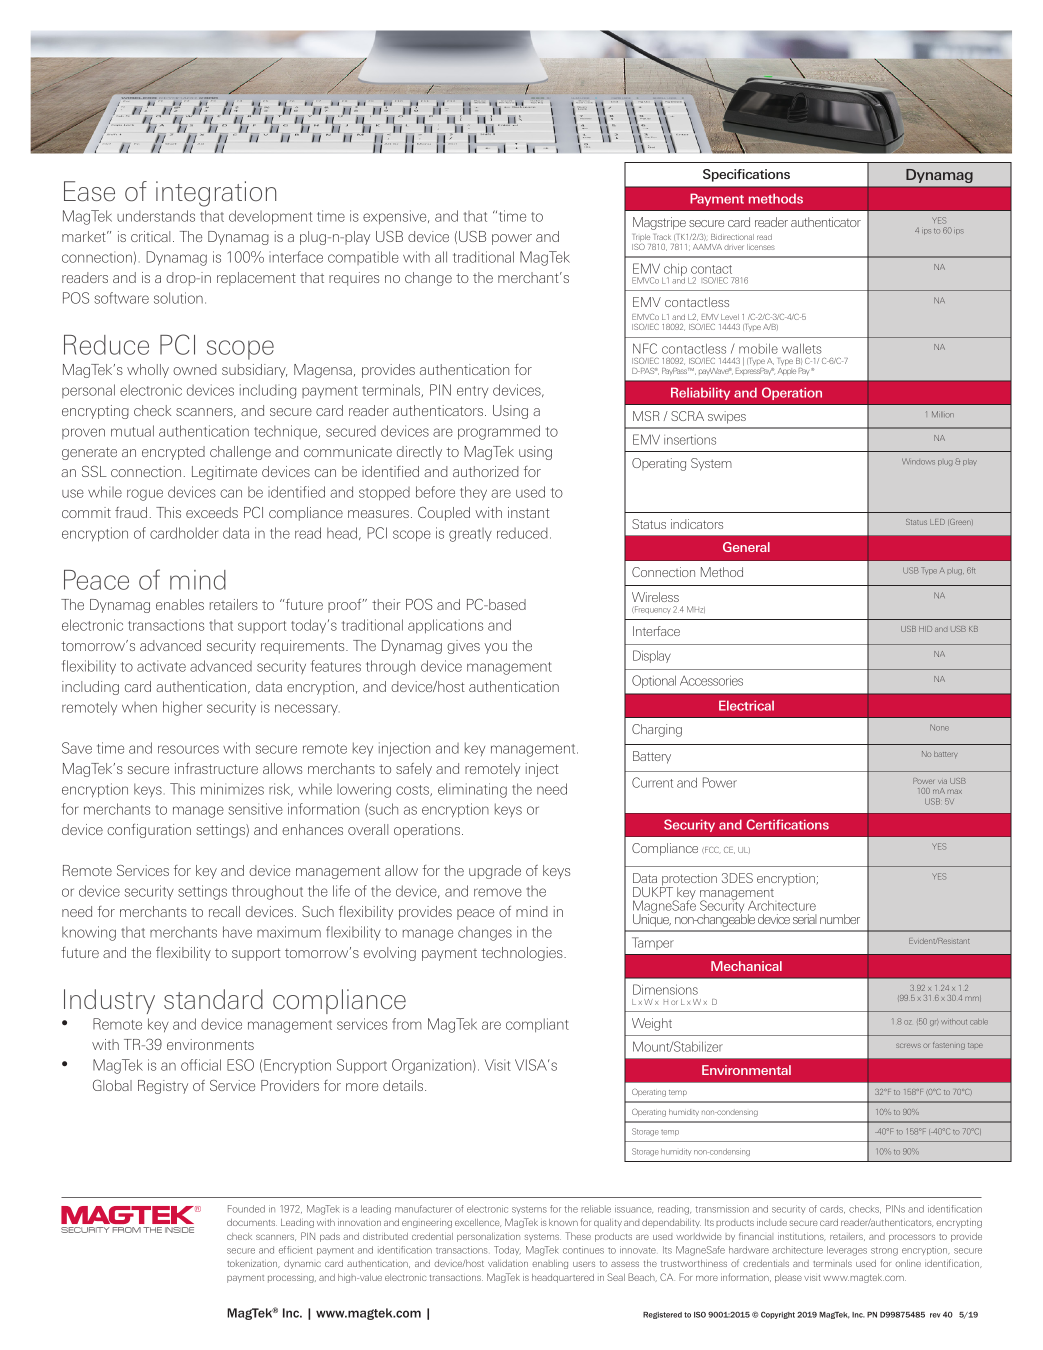  What do you see at coordinates (908, 1045) in the page?
I see `screws` at bounding box center [908, 1045].
